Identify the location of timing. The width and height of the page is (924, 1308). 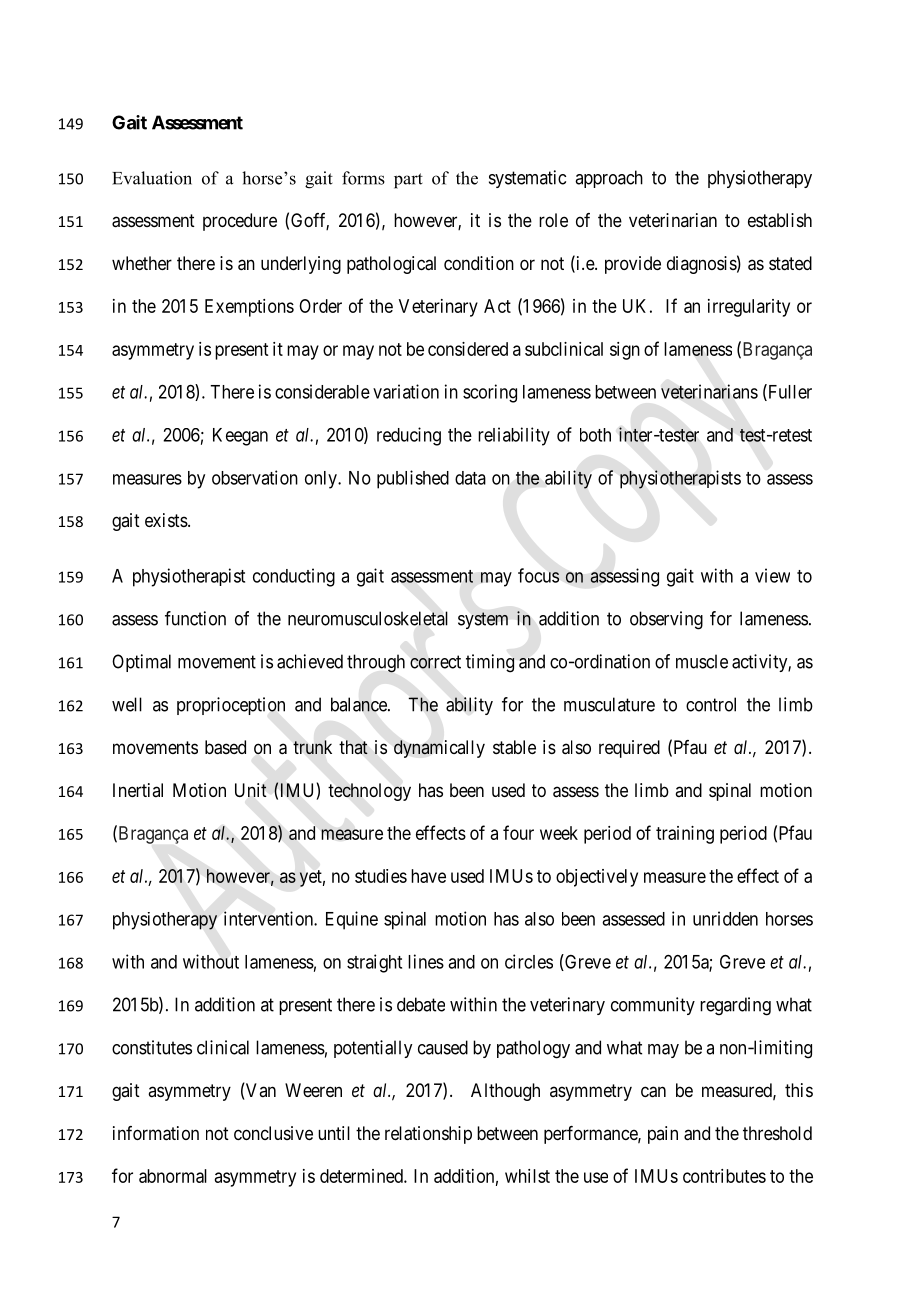
(490, 663).
